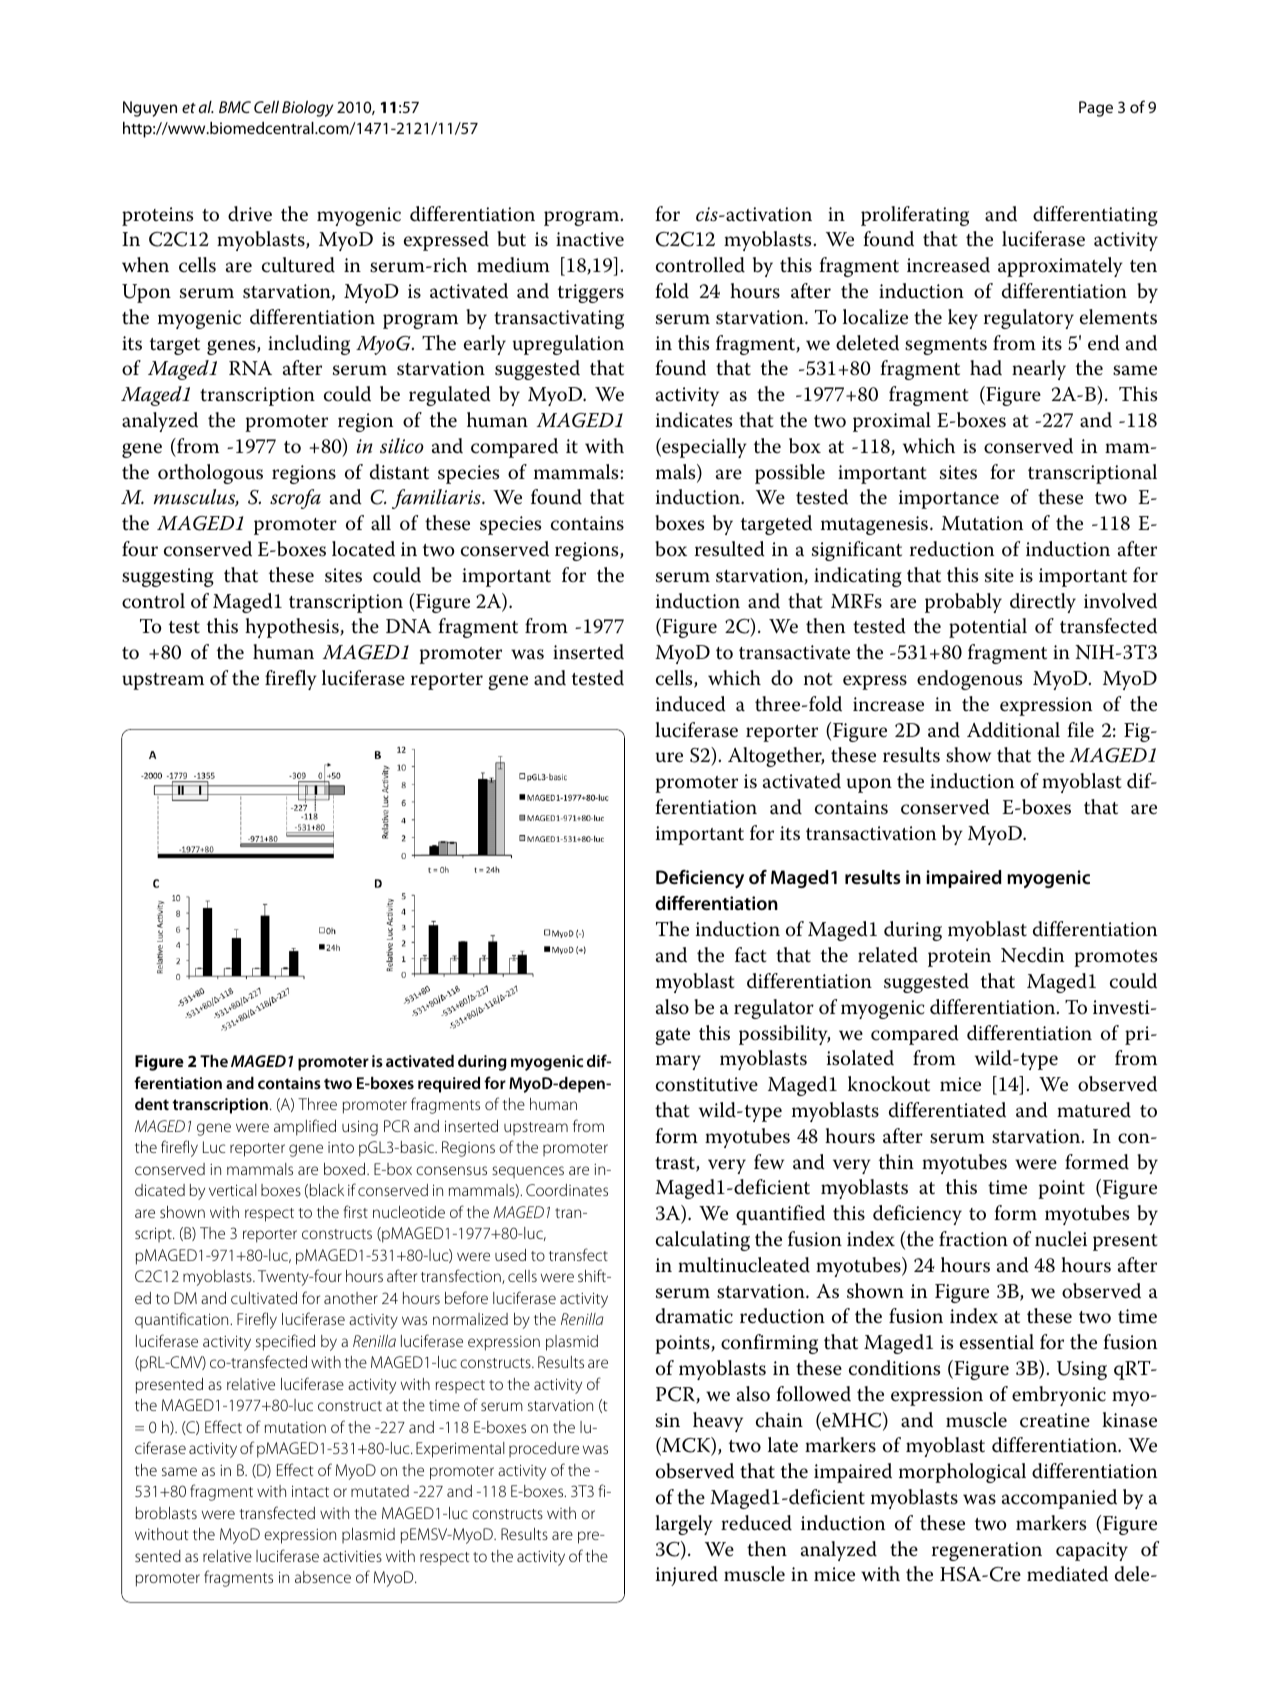 The image size is (1279, 1707). I want to click on induced, so click(691, 704).
